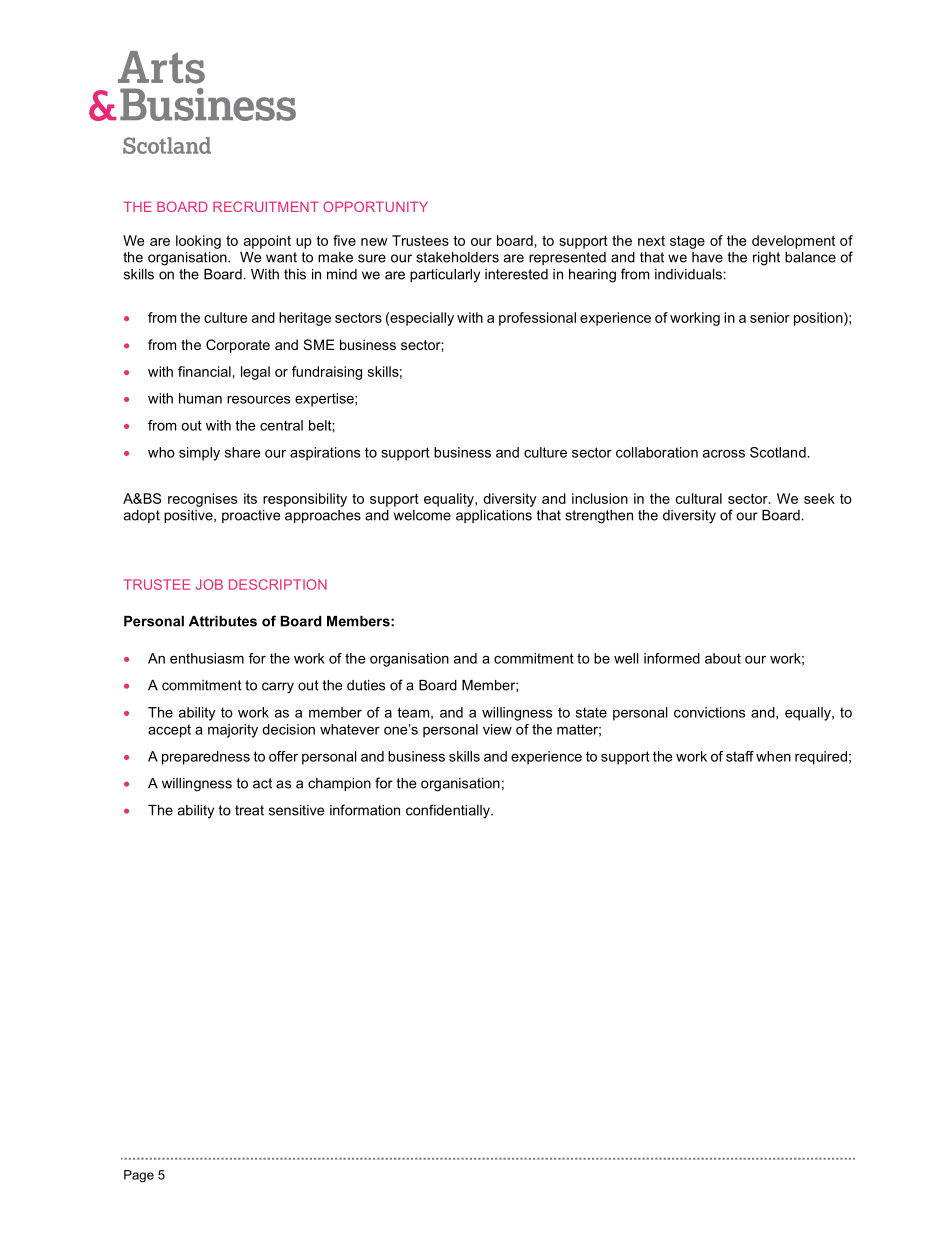 This page has width=952, height=1233. Describe the element at coordinates (773, 756) in the page. I see `when` at that location.
